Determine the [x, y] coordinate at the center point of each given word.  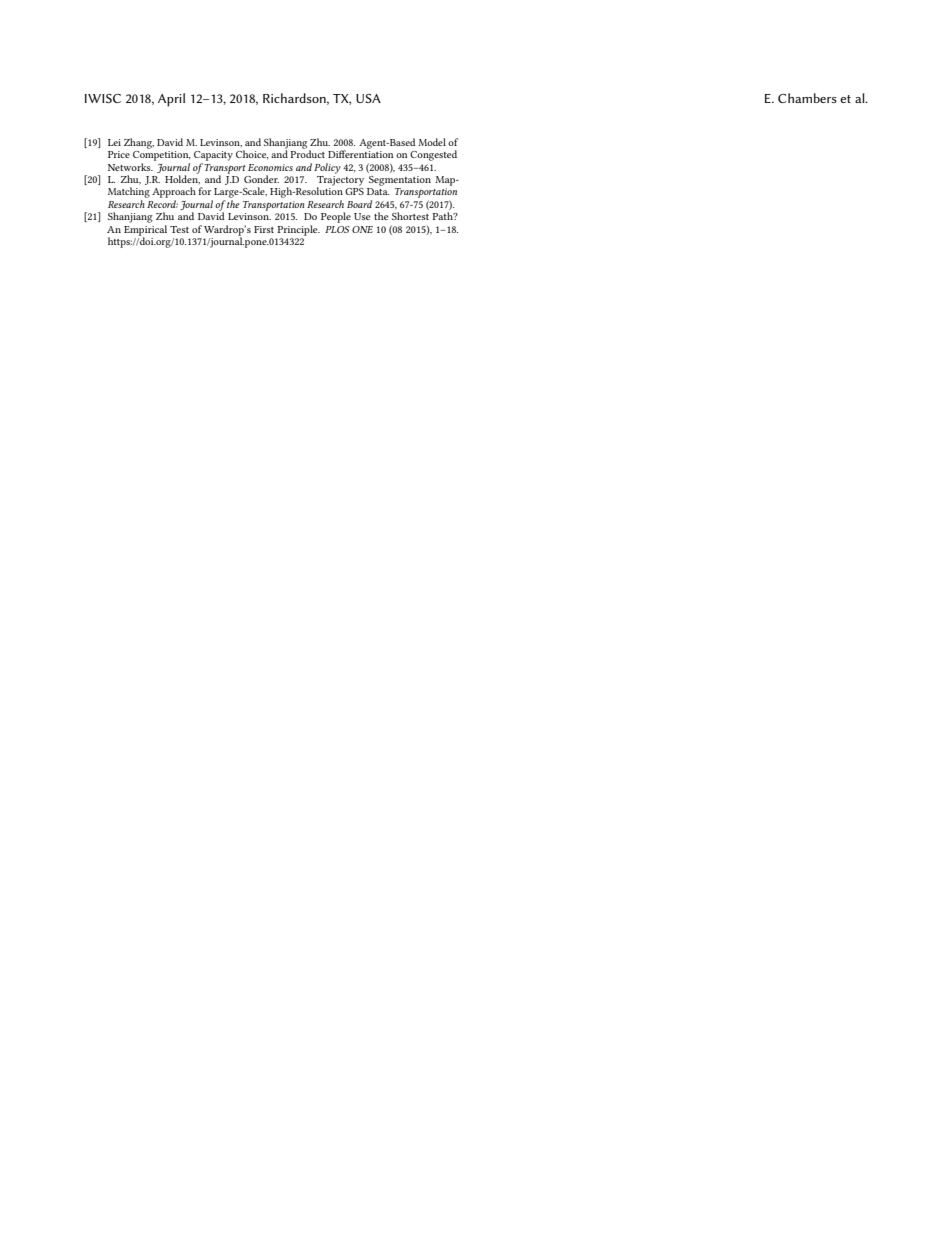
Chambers [807, 98]
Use [362, 216]
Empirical [145, 231]
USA [368, 98]
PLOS [337, 229]
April [171, 100]
